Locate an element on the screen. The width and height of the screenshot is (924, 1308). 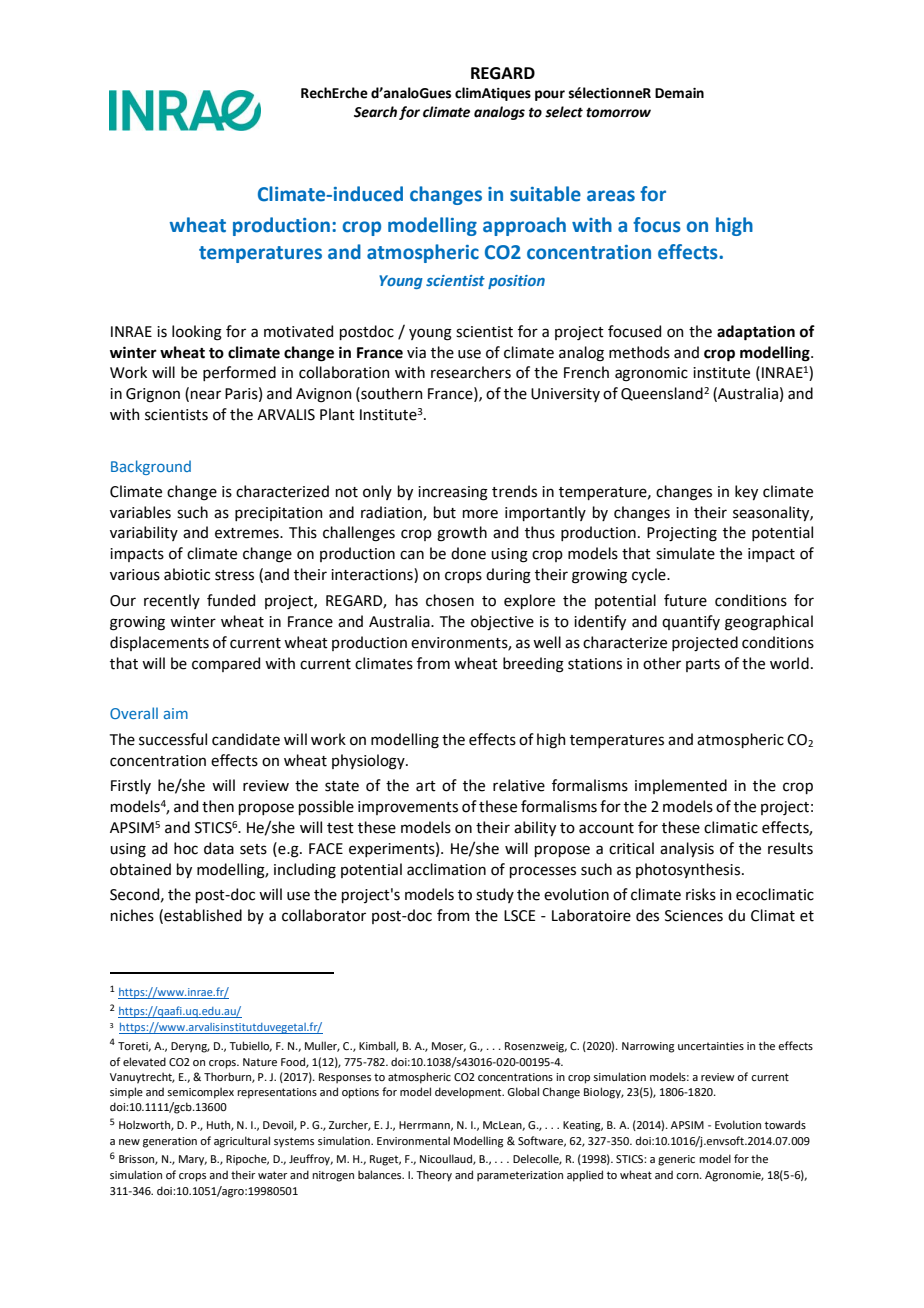
Environmental is located at coordinates (413, 1140).
